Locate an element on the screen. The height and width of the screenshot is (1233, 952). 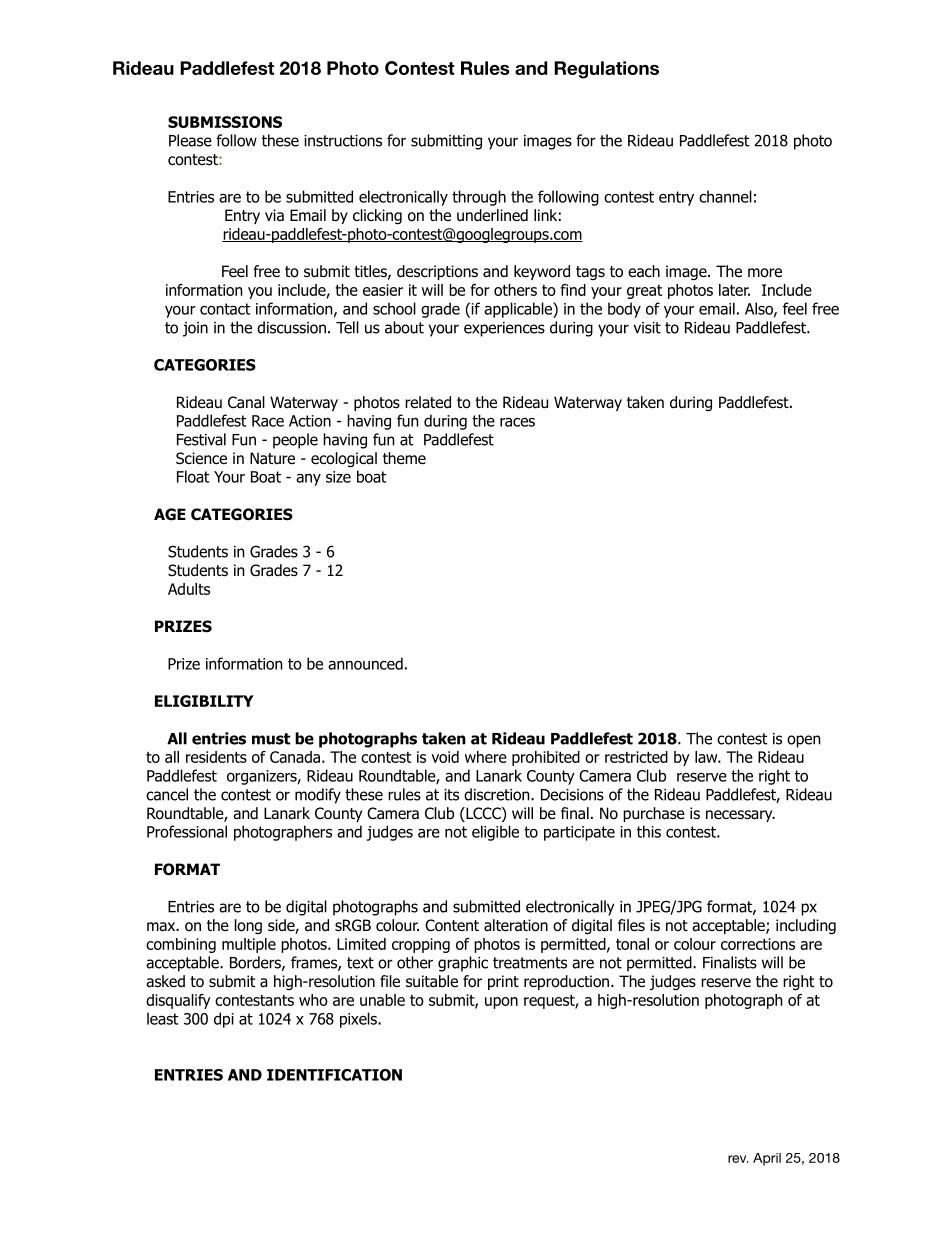
upon is located at coordinates (501, 1003).
